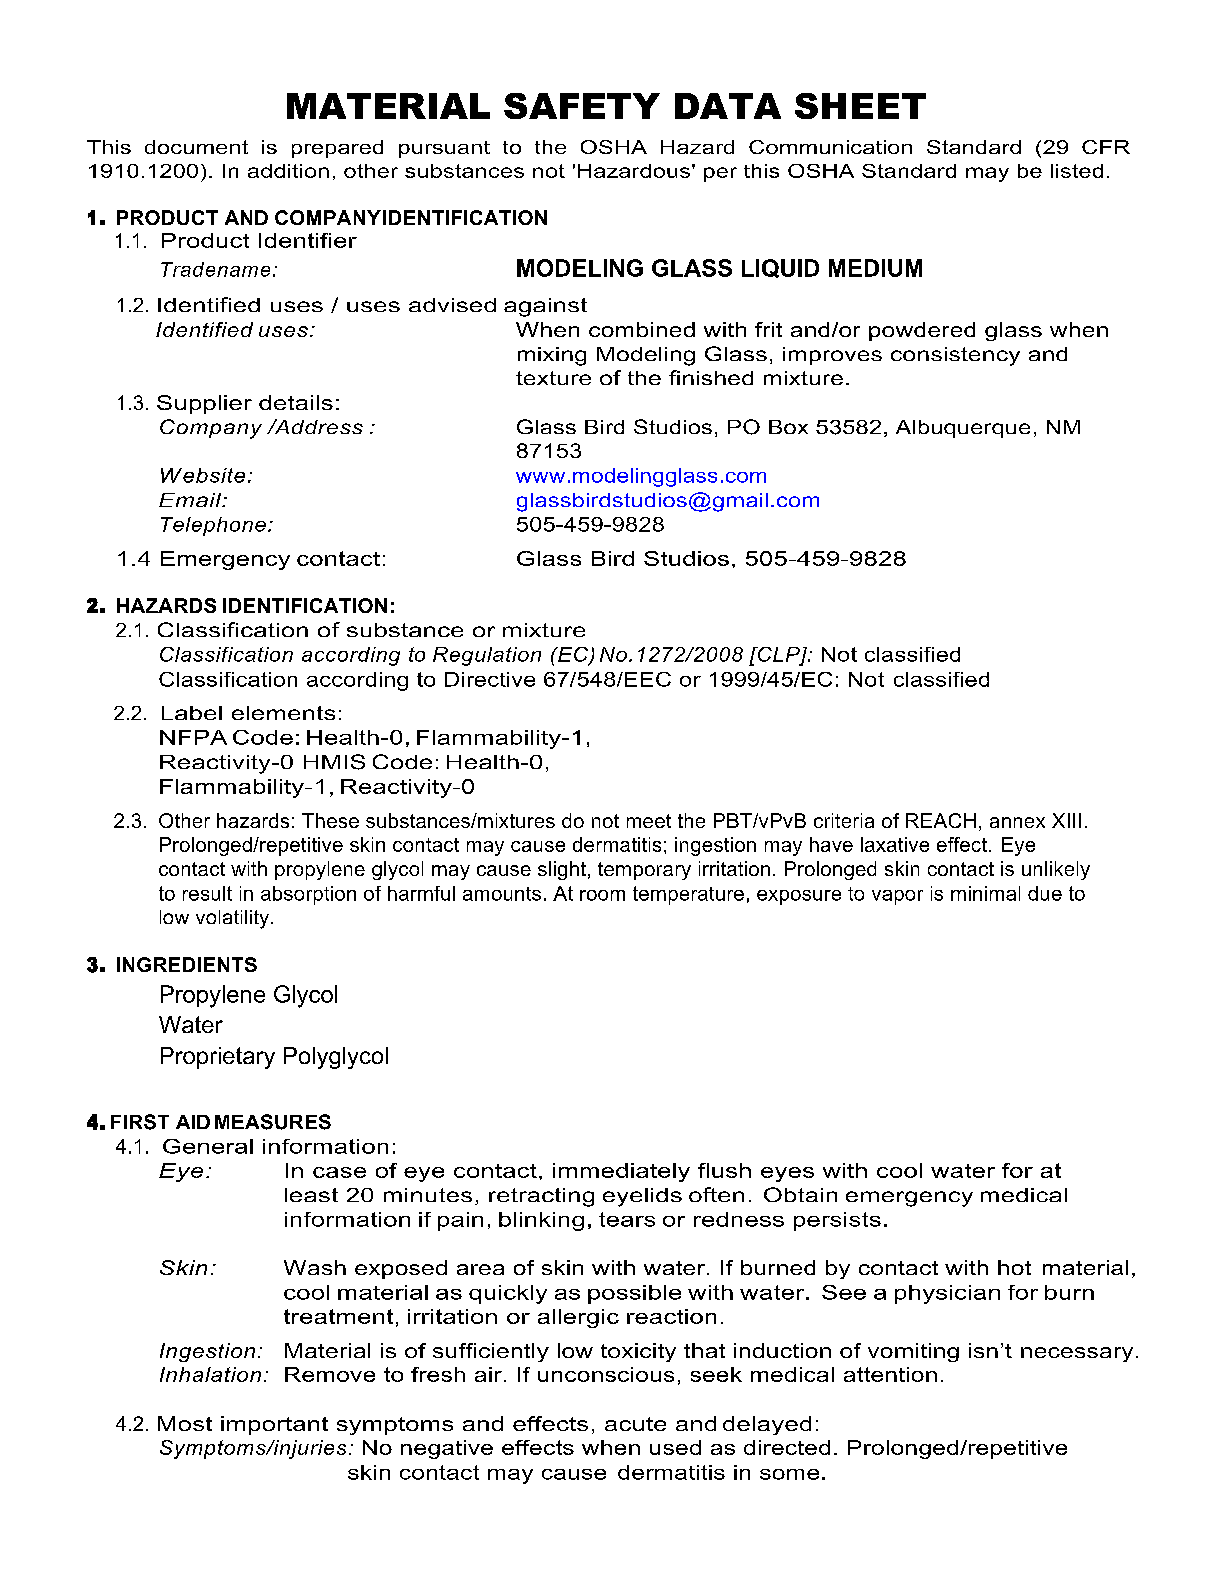 The width and height of the screenshot is (1216, 1573). What do you see at coordinates (330, 820) in the screenshot?
I see `These` at bounding box center [330, 820].
